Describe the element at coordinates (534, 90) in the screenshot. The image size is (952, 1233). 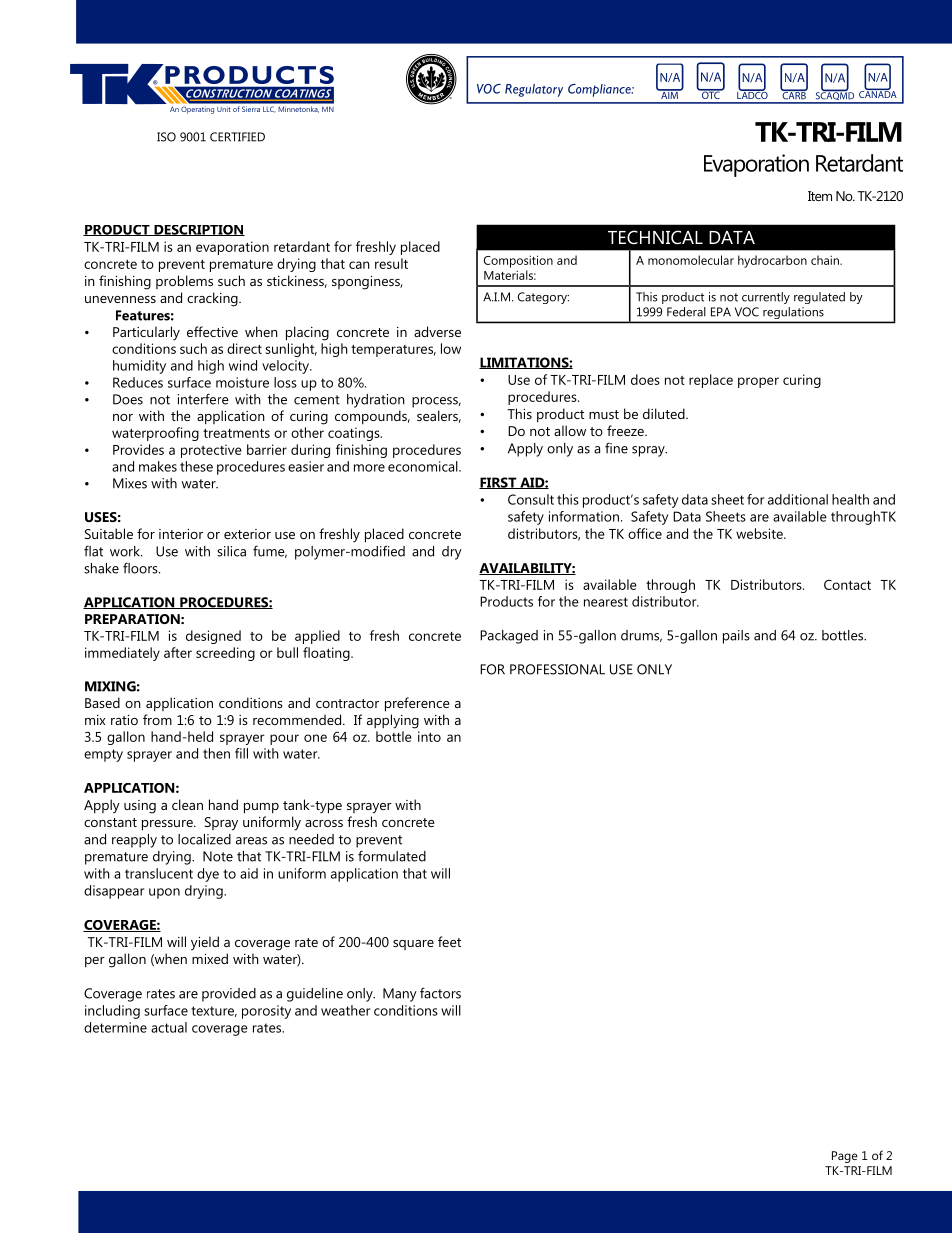
I see `Regulatory` at that location.
